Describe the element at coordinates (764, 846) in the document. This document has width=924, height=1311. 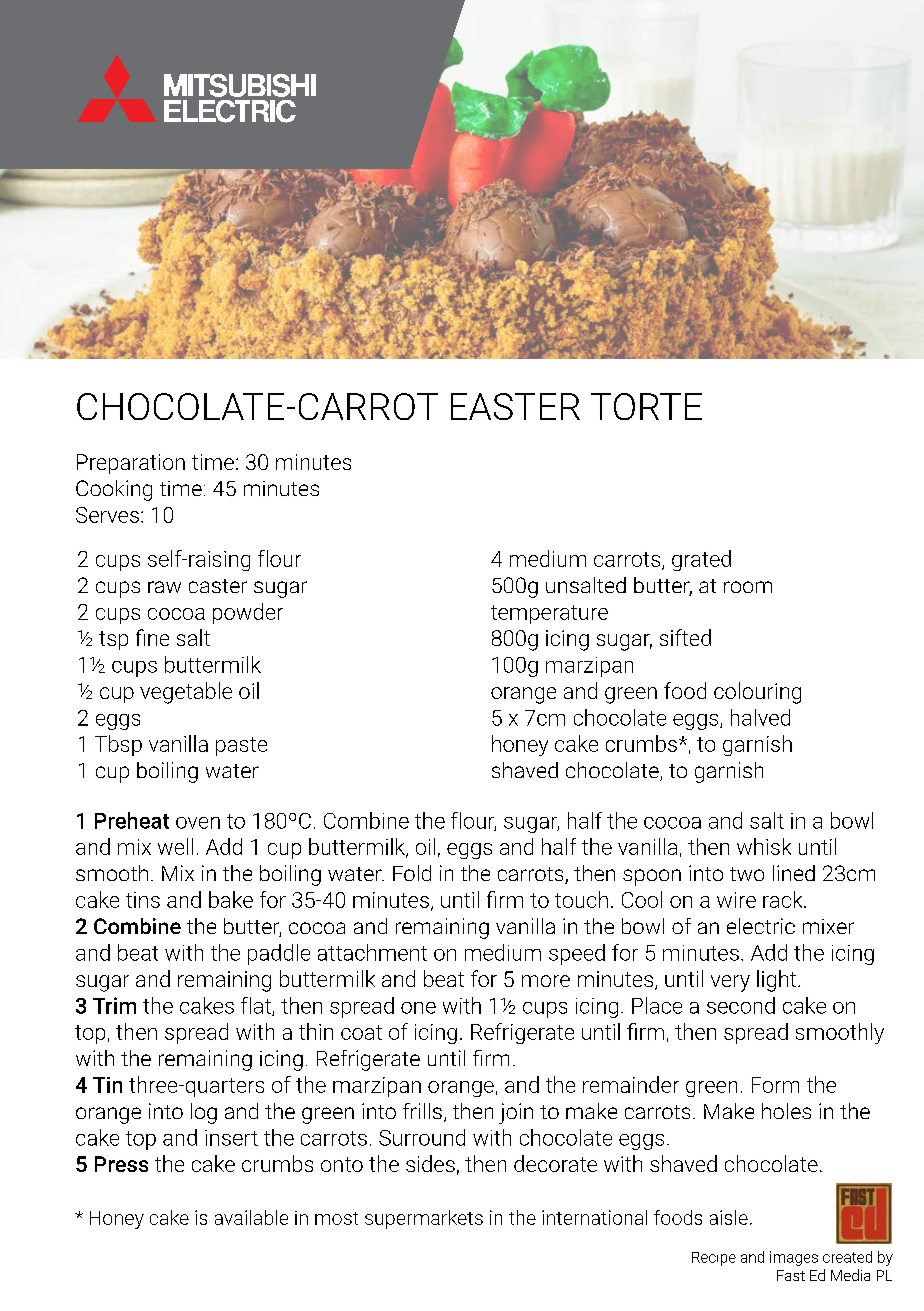
I see `whisk` at that location.
